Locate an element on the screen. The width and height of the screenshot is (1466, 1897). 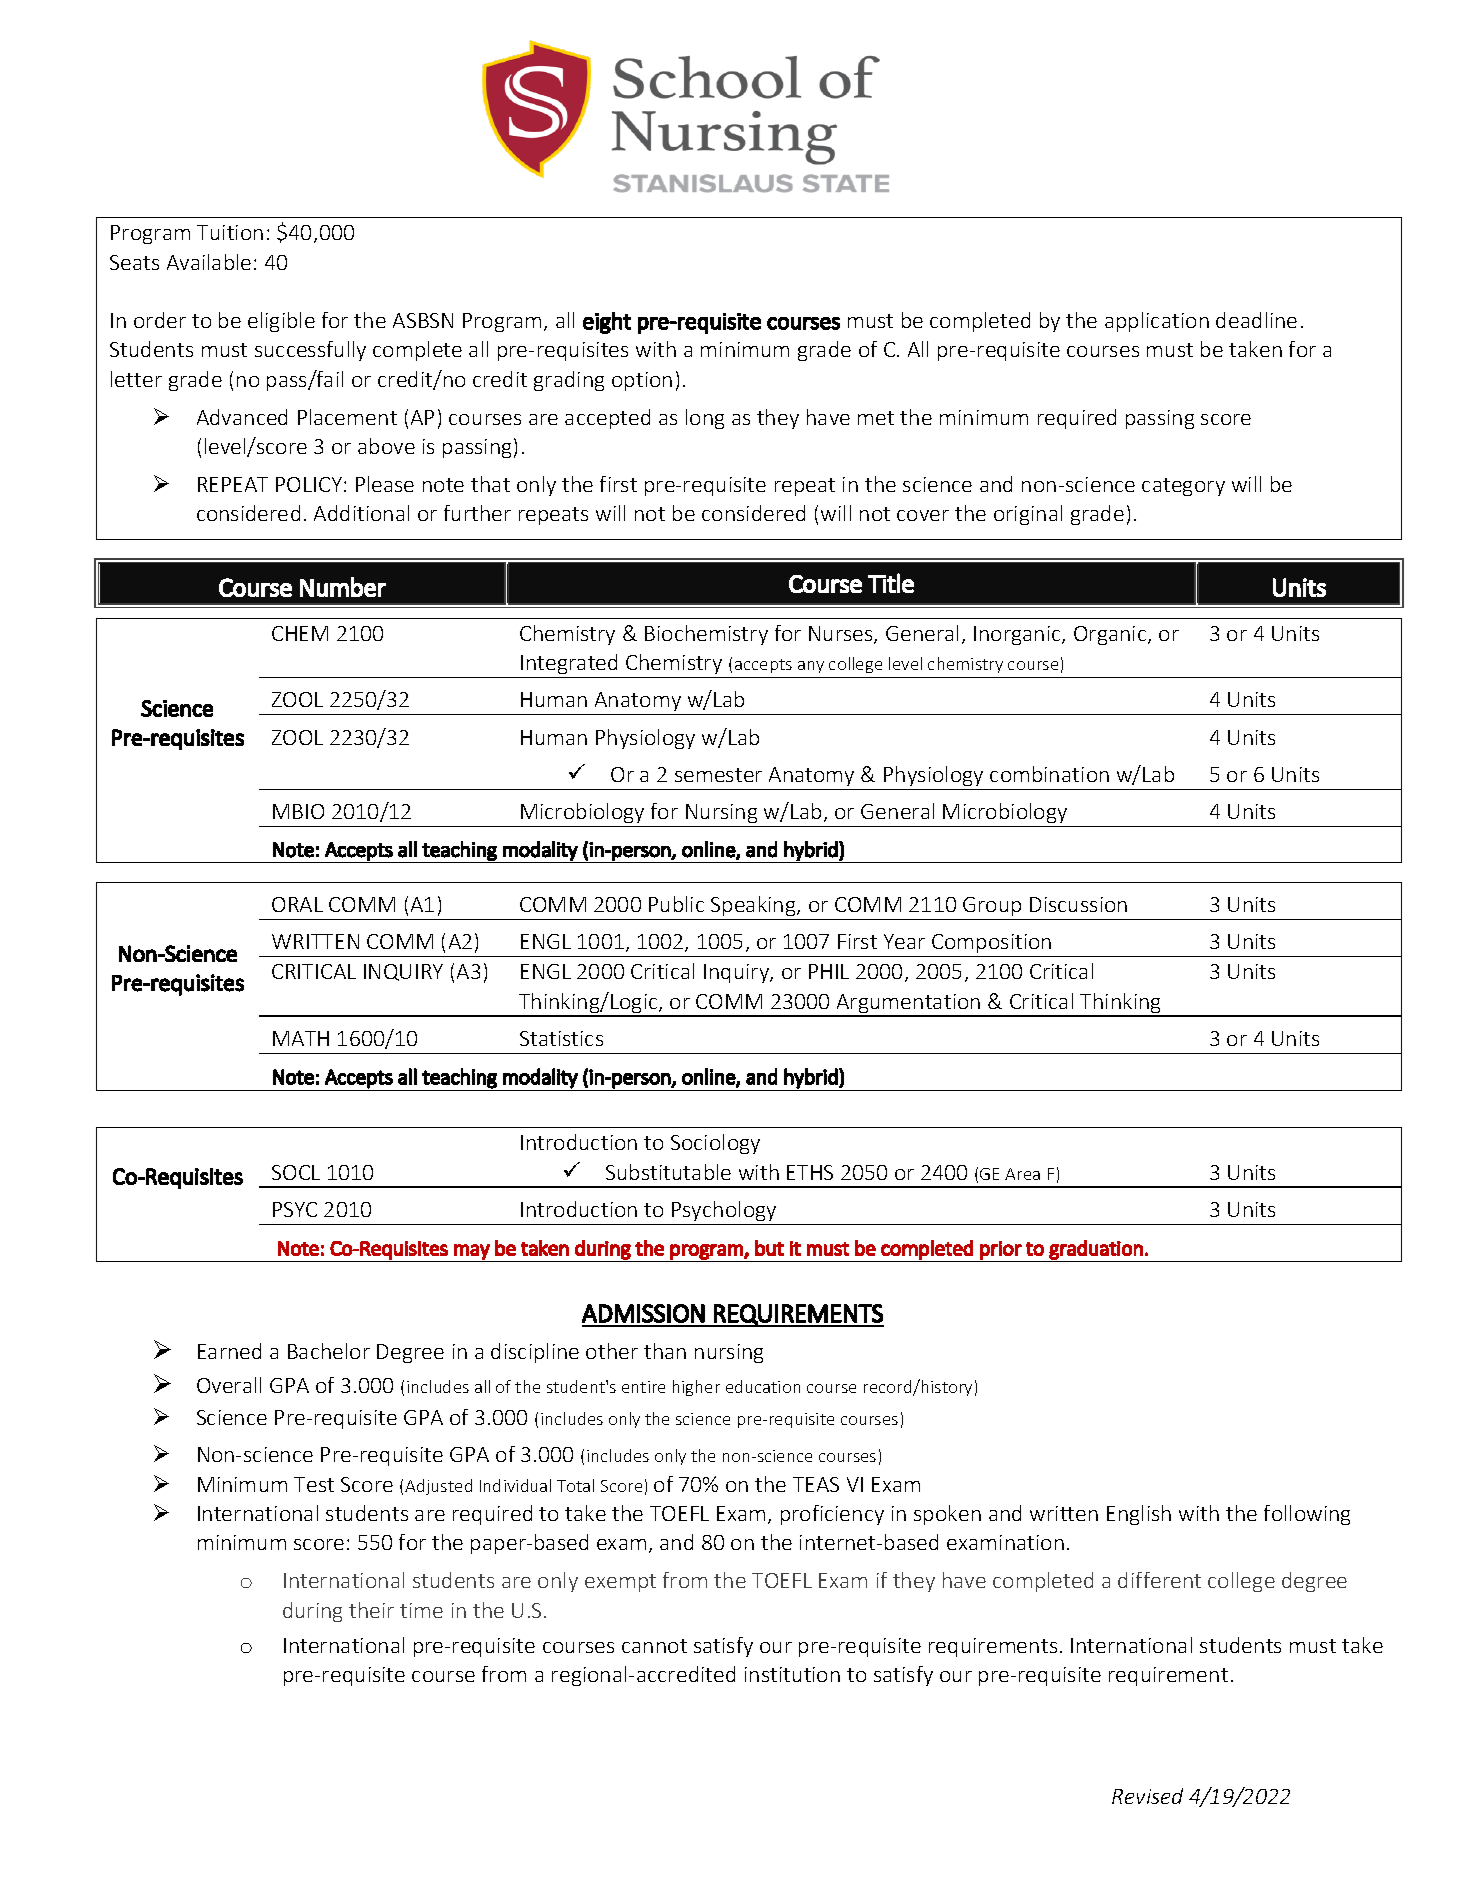
application is located at coordinates (1157, 322).
